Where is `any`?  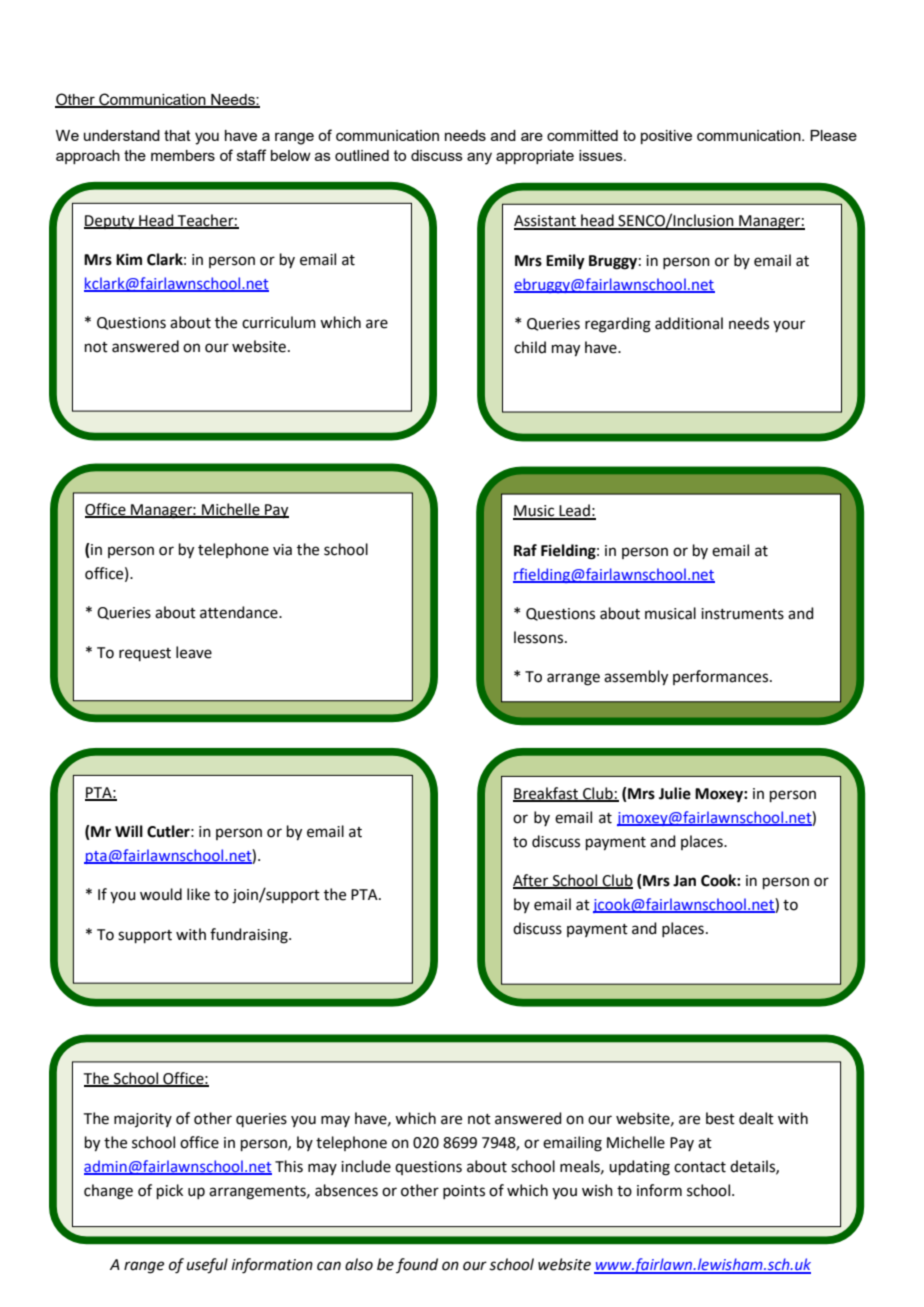
any is located at coordinates (479, 158).
